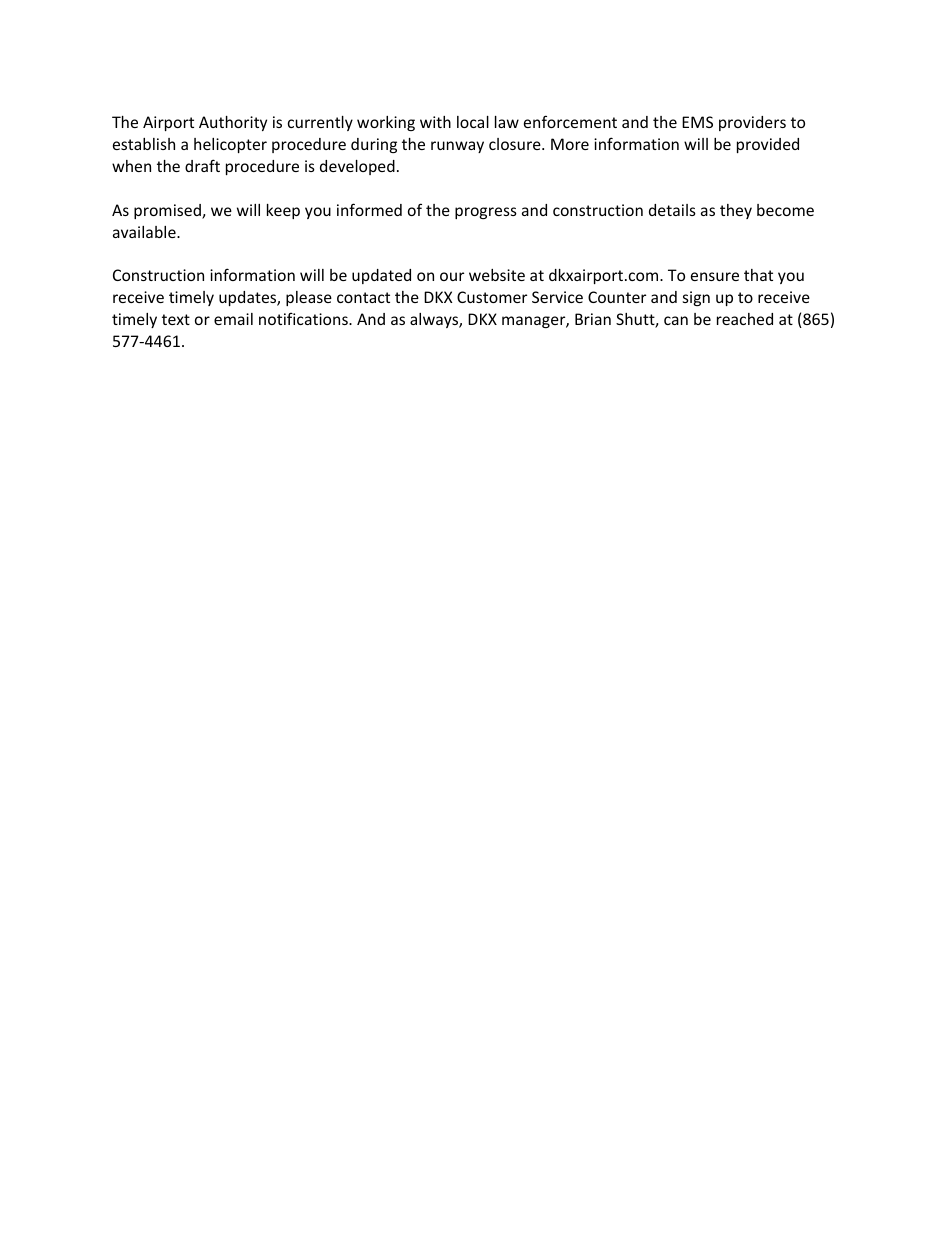  Describe the element at coordinates (497, 275) in the document. I see `website` at that location.
